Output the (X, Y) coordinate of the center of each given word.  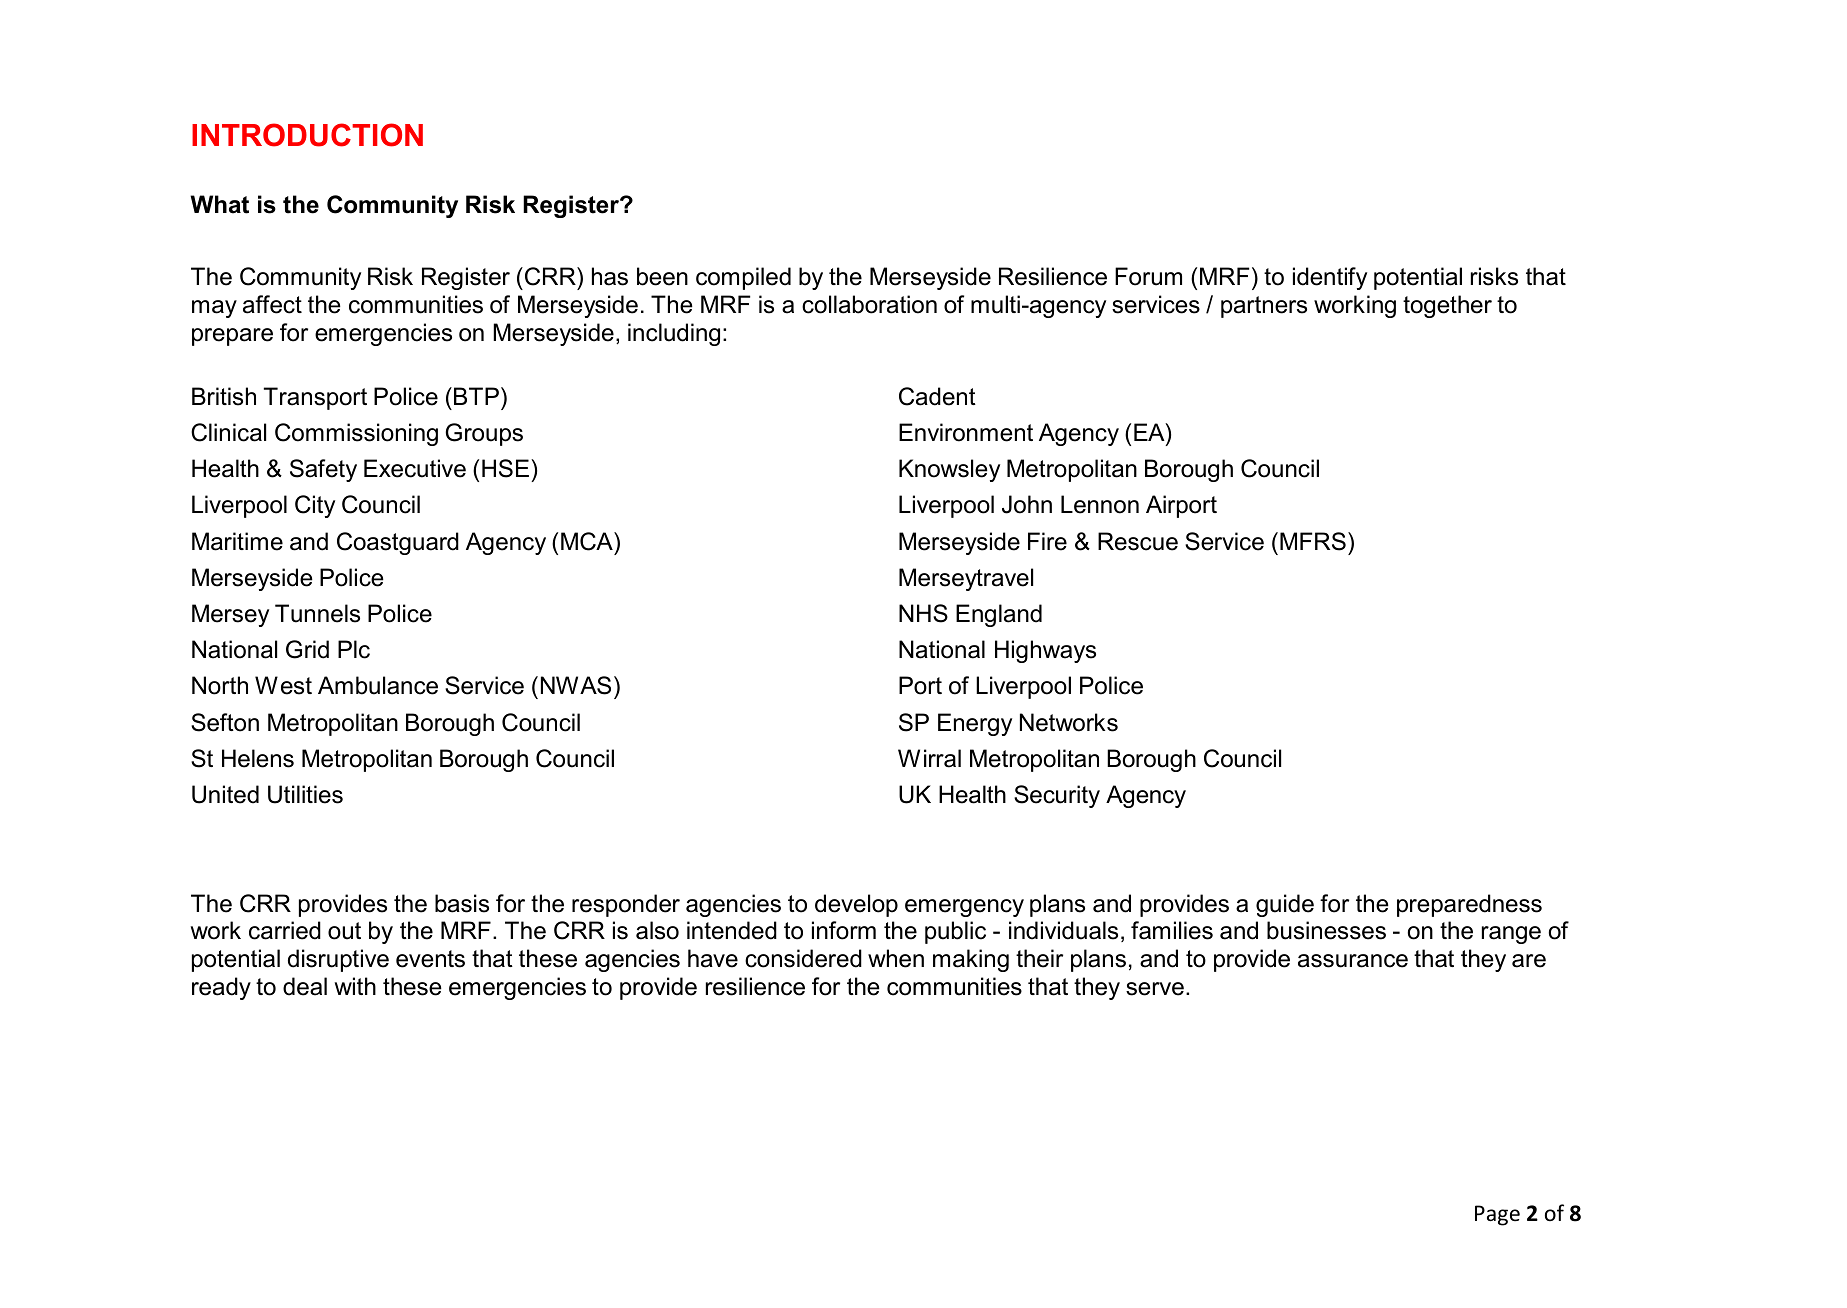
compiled (743, 278)
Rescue (1138, 541)
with (355, 986)
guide (1285, 905)
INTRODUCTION (307, 135)
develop (856, 905)
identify (1330, 278)
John (1027, 504)
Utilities (305, 794)
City (315, 506)
